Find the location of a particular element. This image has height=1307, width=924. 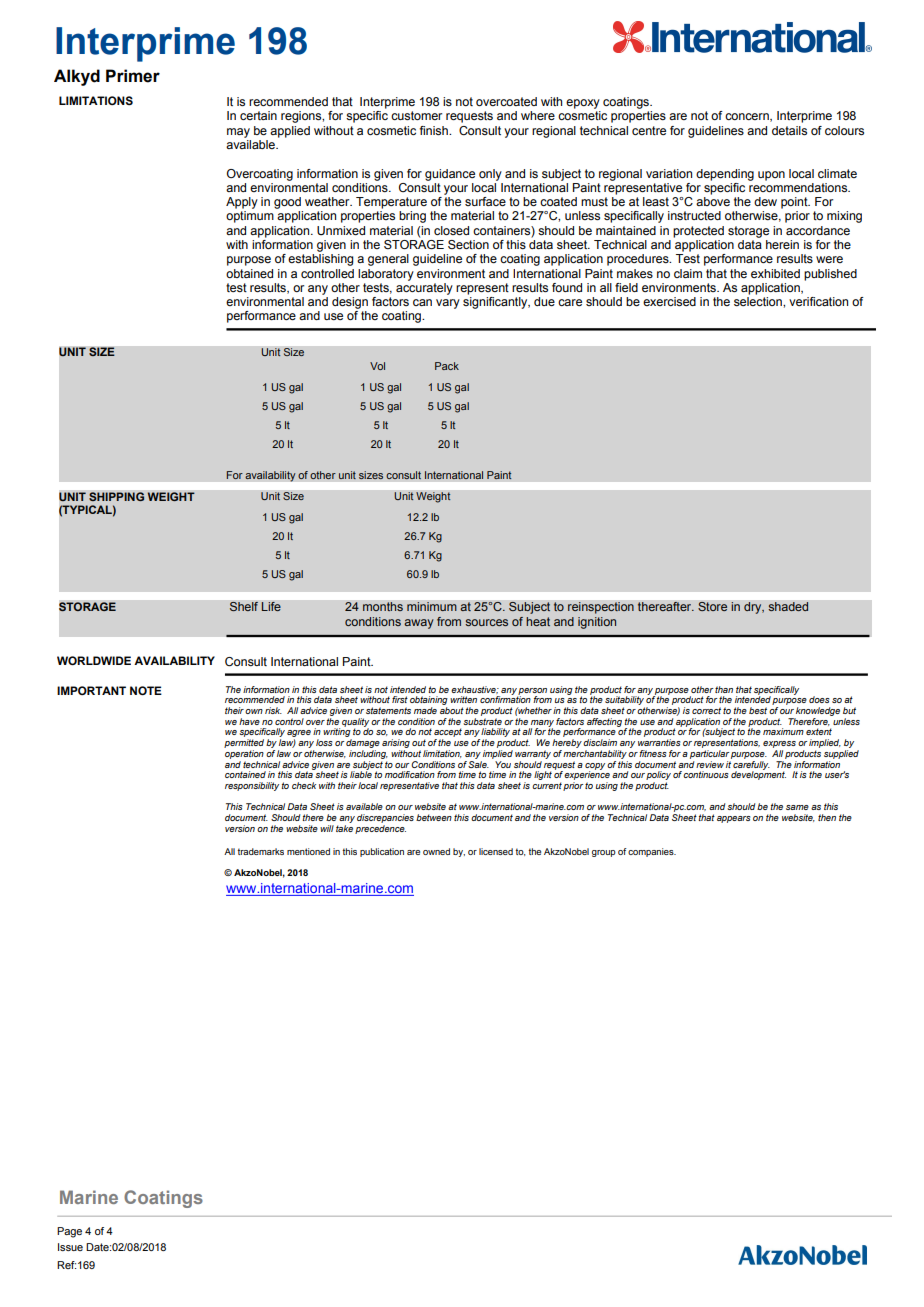

shaded is located at coordinates (788, 607).
